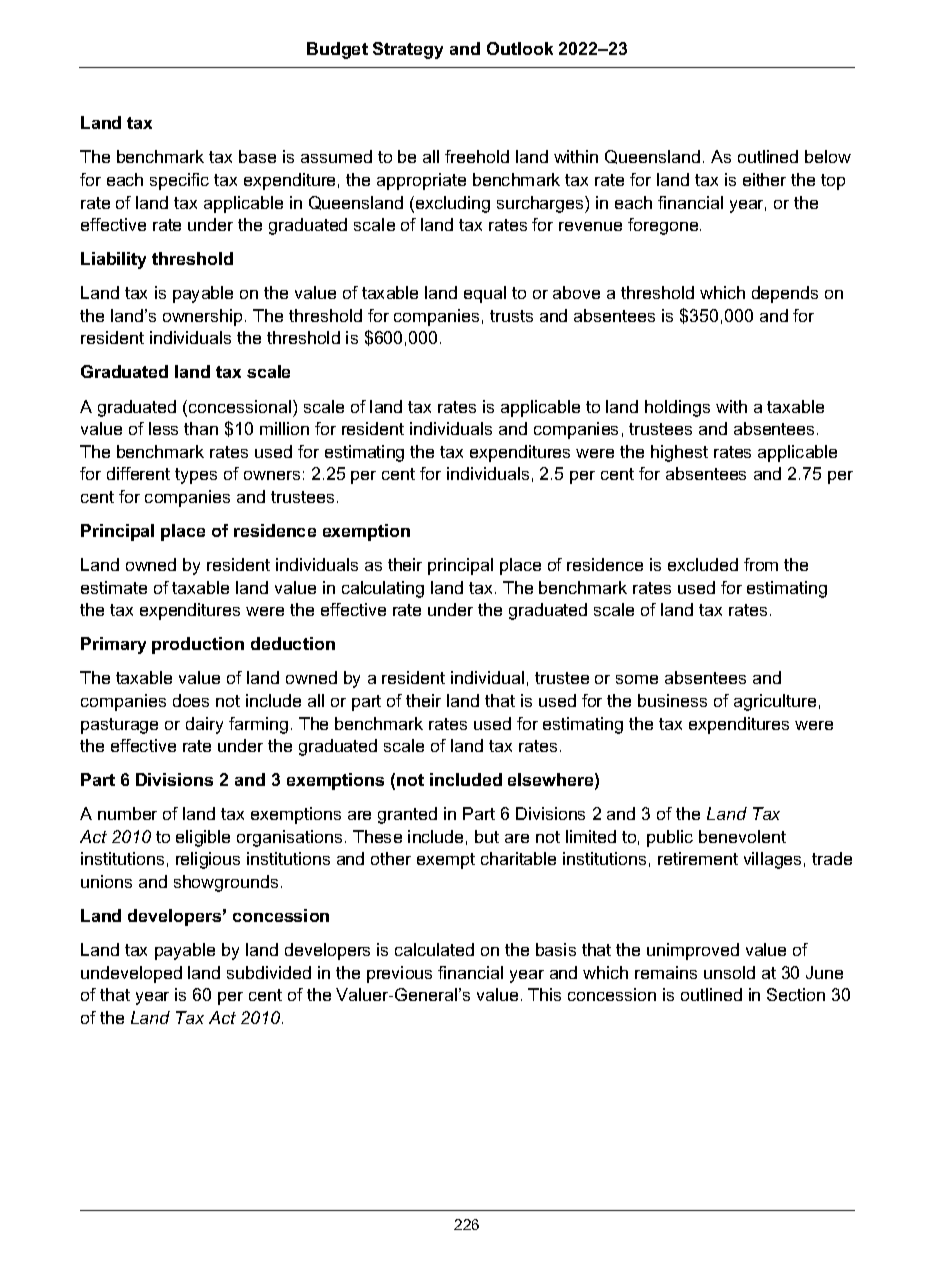  Describe the element at coordinates (257, 156) in the image. I see `base` at that location.
